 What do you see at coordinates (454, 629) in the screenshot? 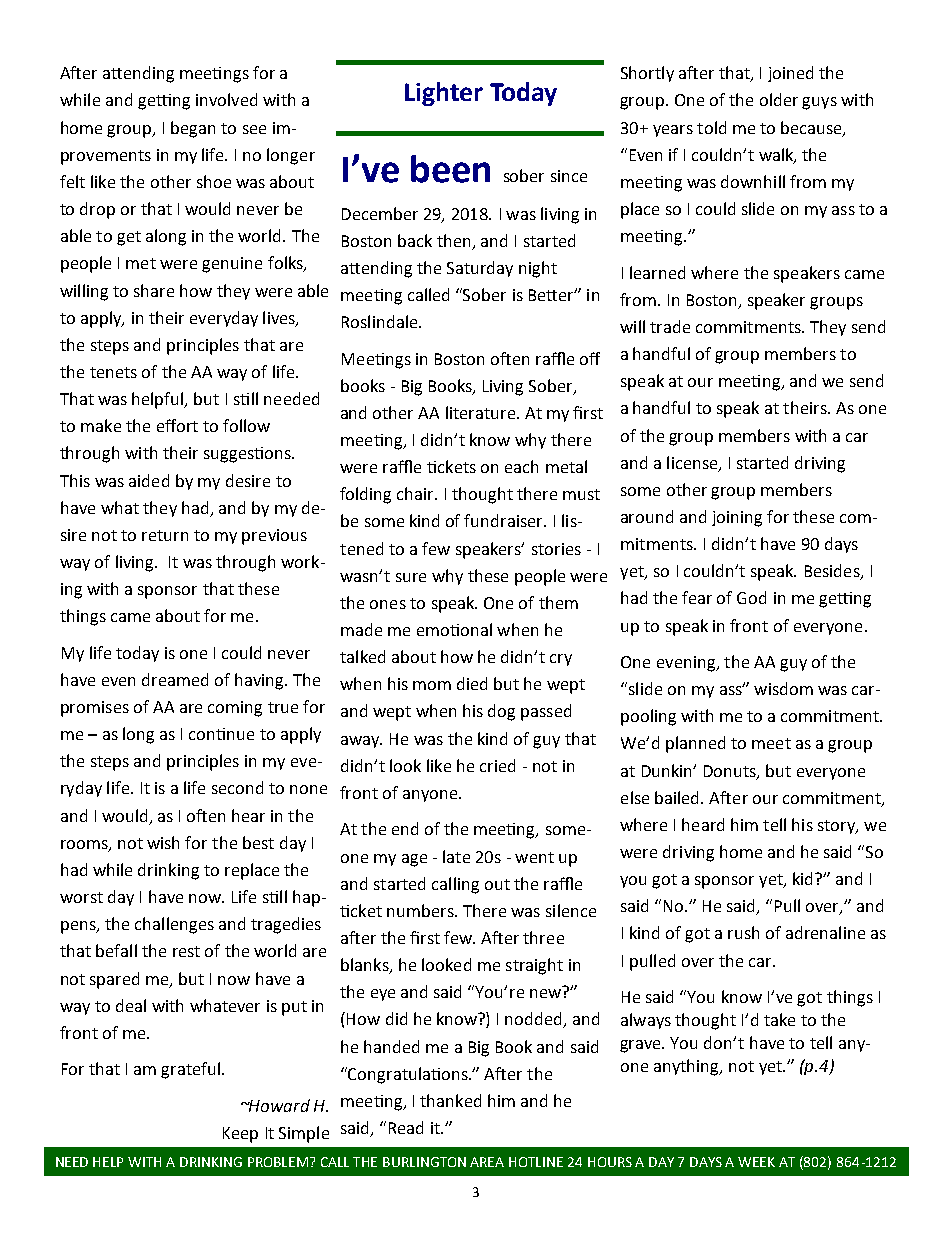
I see `emotional` at bounding box center [454, 629].
